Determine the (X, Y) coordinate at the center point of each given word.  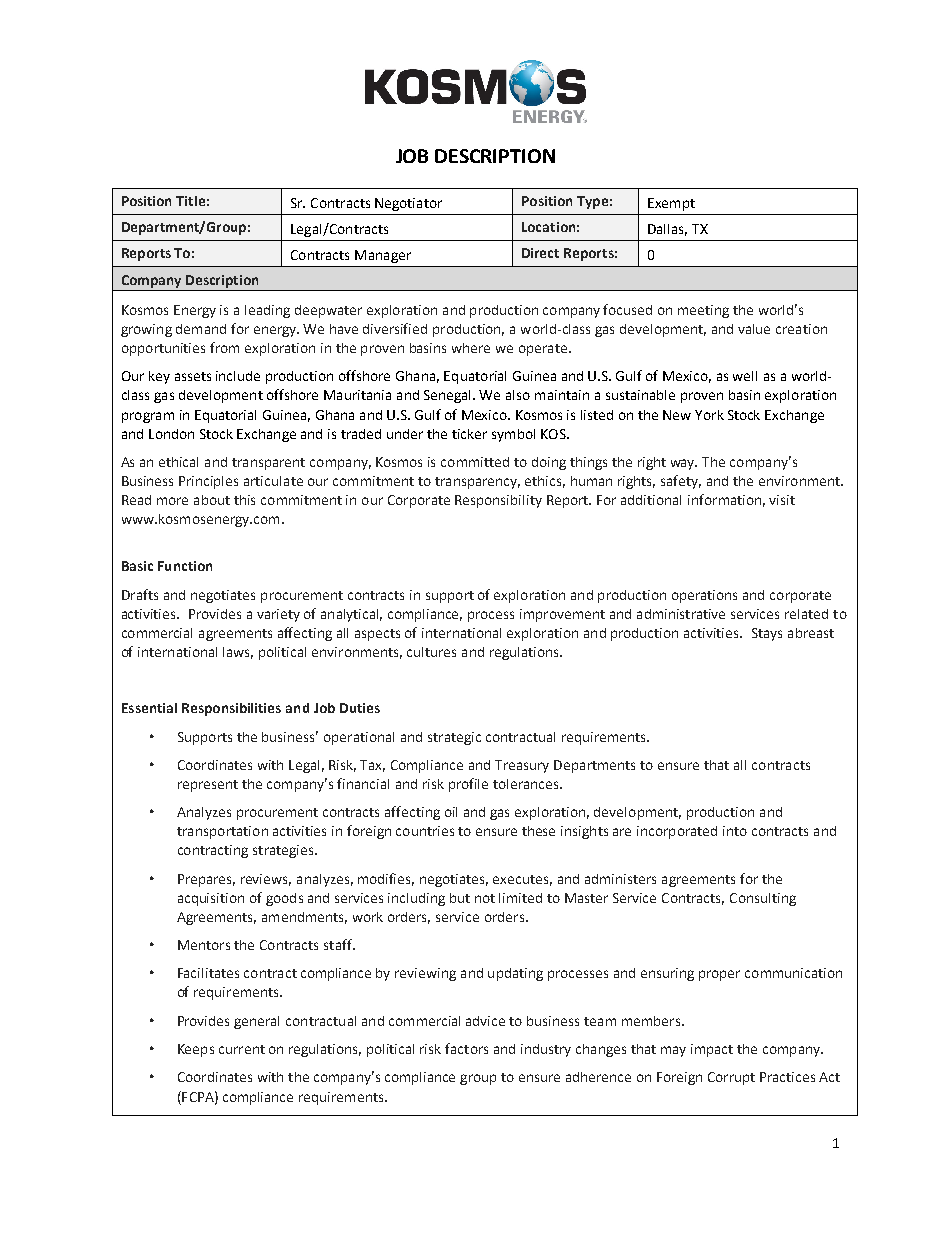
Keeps (196, 1050)
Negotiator (408, 204)
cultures (431, 652)
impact (712, 1050)
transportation (222, 832)
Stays (767, 634)
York (709, 415)
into (735, 831)
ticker (469, 434)
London (171, 434)
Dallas (667, 230)
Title (190, 201)
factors (466, 1048)
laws (238, 653)
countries (425, 831)
